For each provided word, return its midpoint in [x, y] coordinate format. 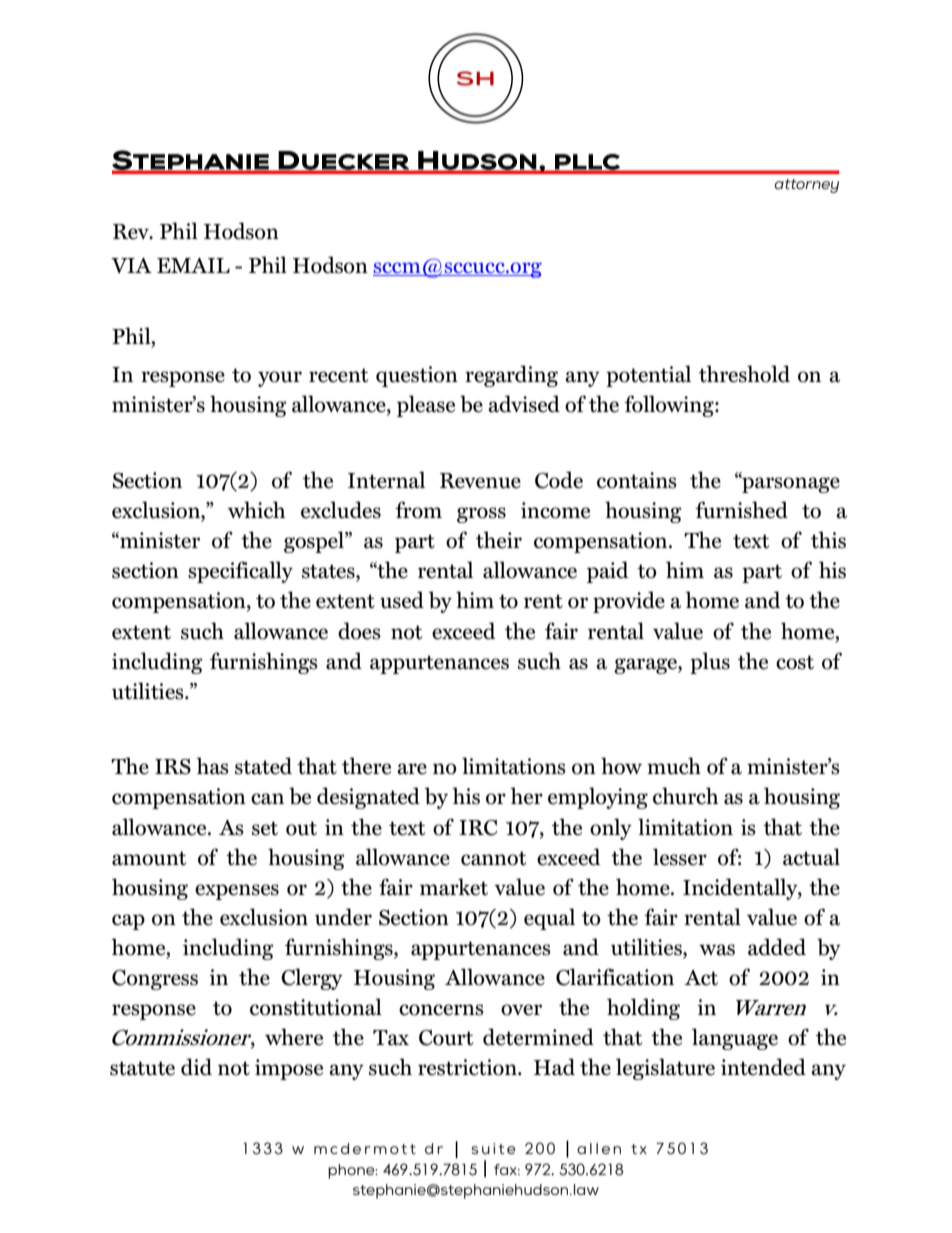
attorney [806, 186]
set [265, 828]
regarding [511, 376]
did [196, 1067]
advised [524, 404]
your [280, 379]
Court [446, 1038]
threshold [744, 374]
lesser [680, 857]
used [402, 600]
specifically [240, 572]
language [735, 1039]
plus [710, 663]
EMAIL [193, 265]
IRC [478, 828]
